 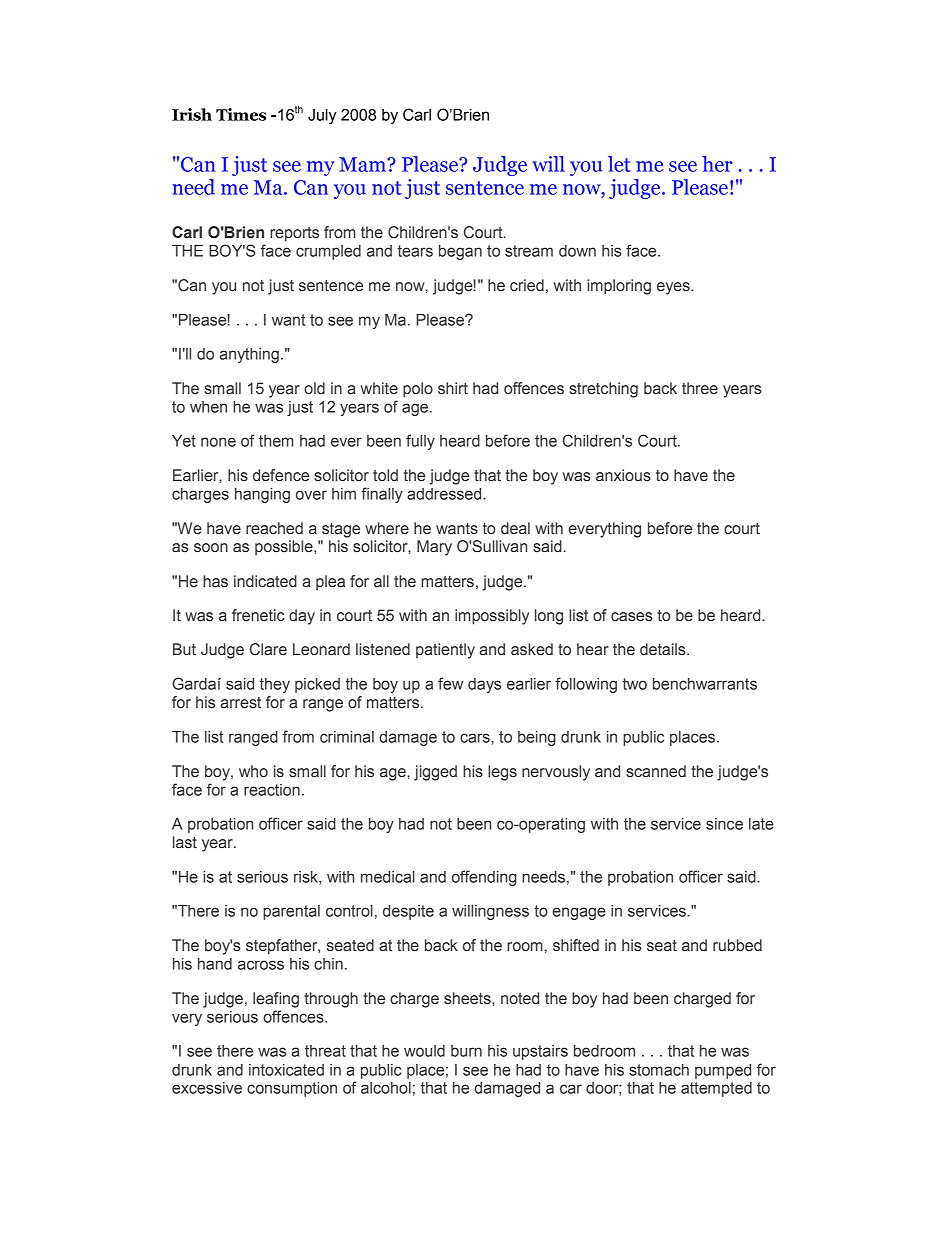 What do you see at coordinates (286, 1070) in the screenshot?
I see `intoxicated` at bounding box center [286, 1070].
